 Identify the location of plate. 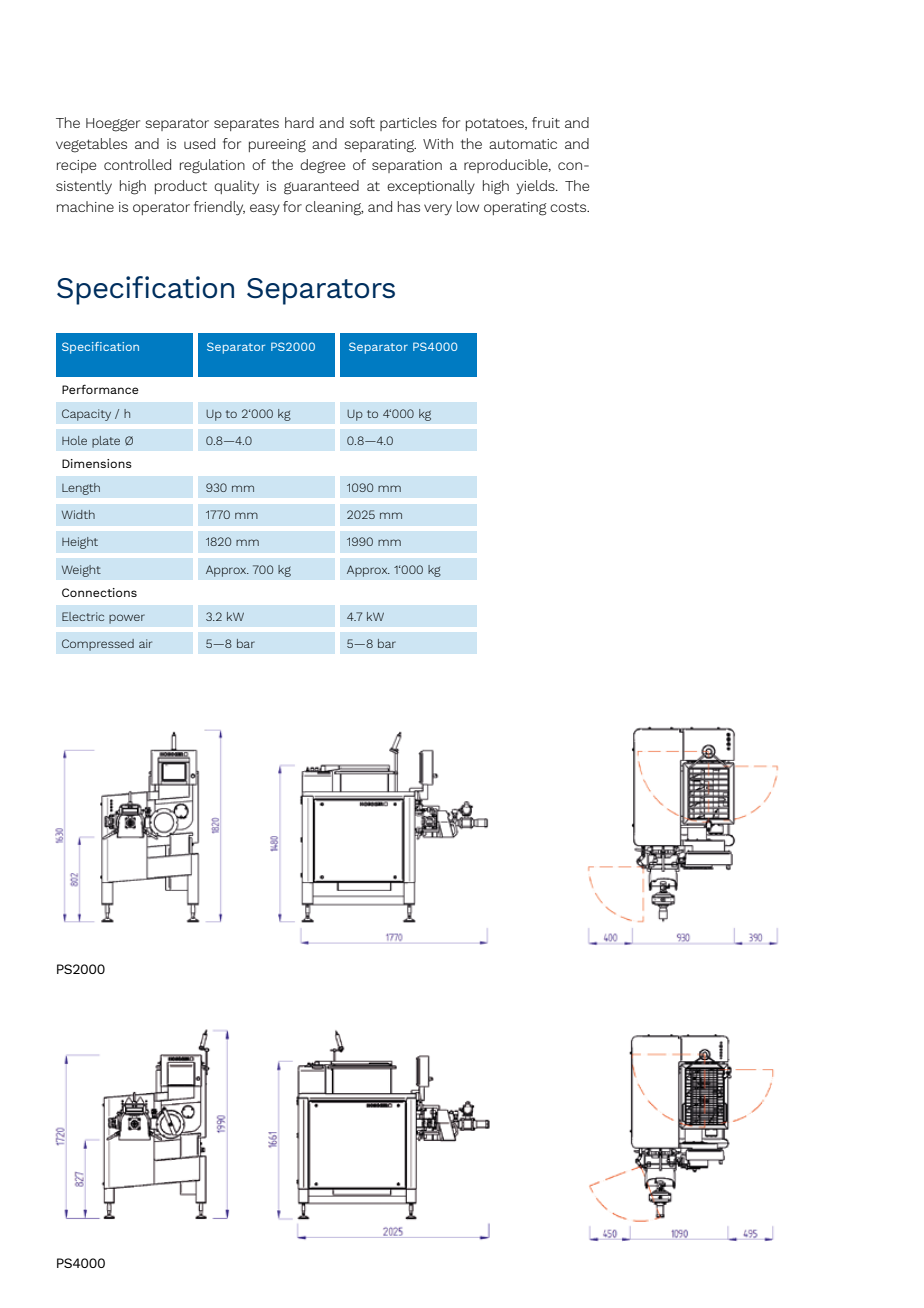
(106, 442).
